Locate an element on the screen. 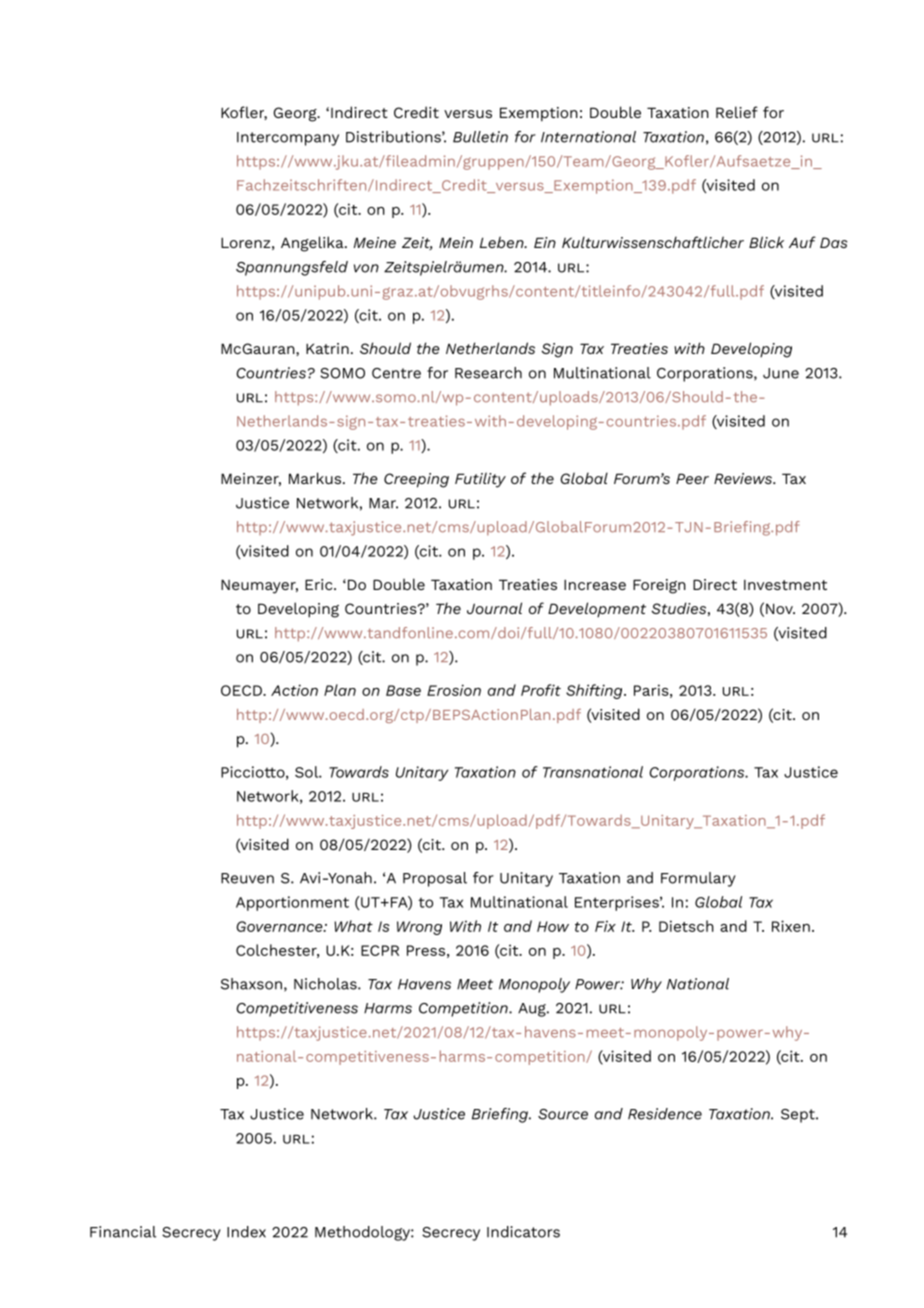 This screenshot has width=924, height=1308. Relief is located at coordinates (737, 112).
